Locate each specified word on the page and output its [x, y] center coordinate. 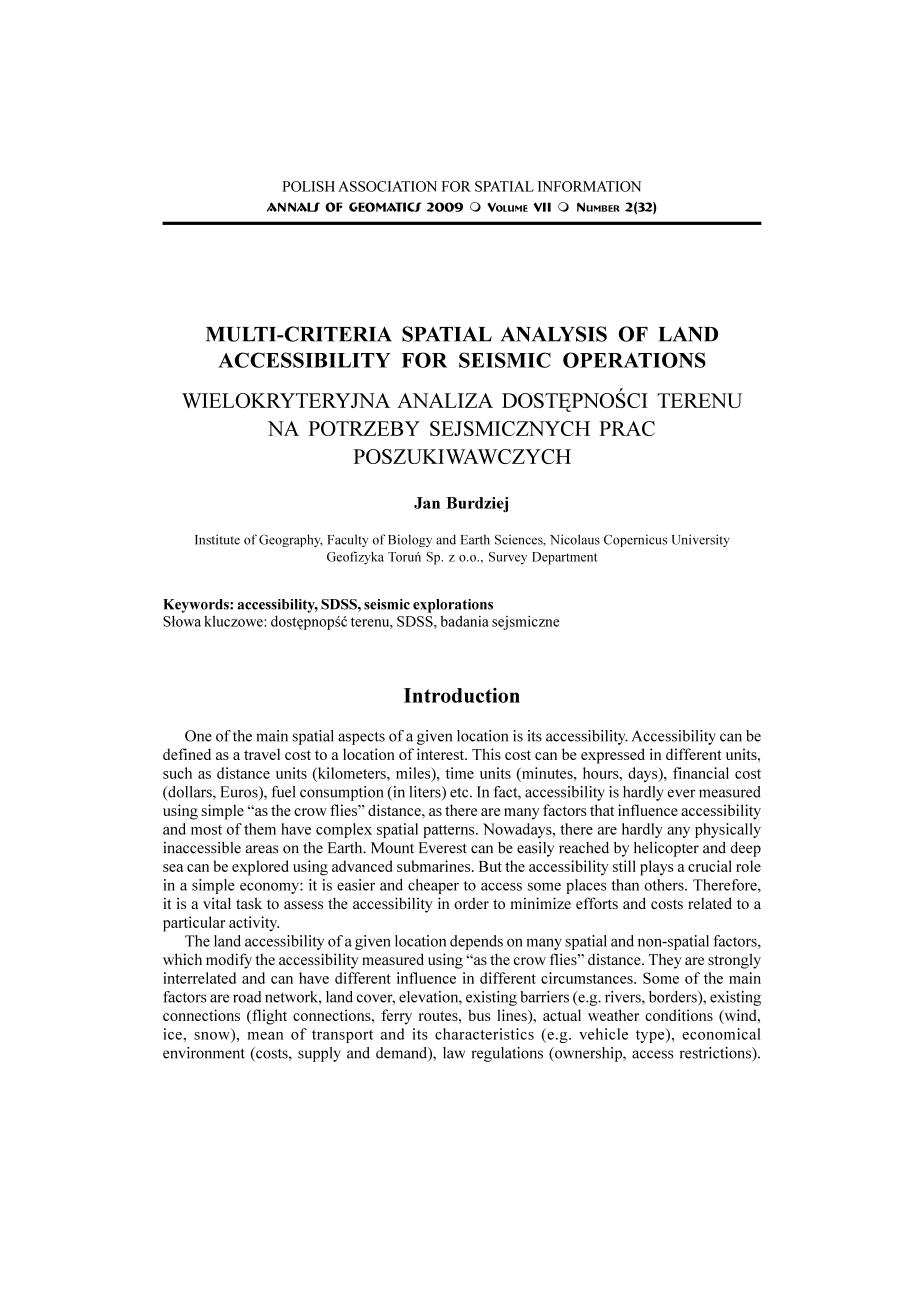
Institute [217, 539]
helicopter [666, 849]
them [260, 829]
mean [265, 1036]
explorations [453, 606]
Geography [291, 540]
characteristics [484, 1034]
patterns [450, 831]
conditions [679, 1015]
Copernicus [635, 540]
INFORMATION [589, 186]
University [701, 540]
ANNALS [293, 207]
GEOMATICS [385, 207]
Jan [427, 503]
